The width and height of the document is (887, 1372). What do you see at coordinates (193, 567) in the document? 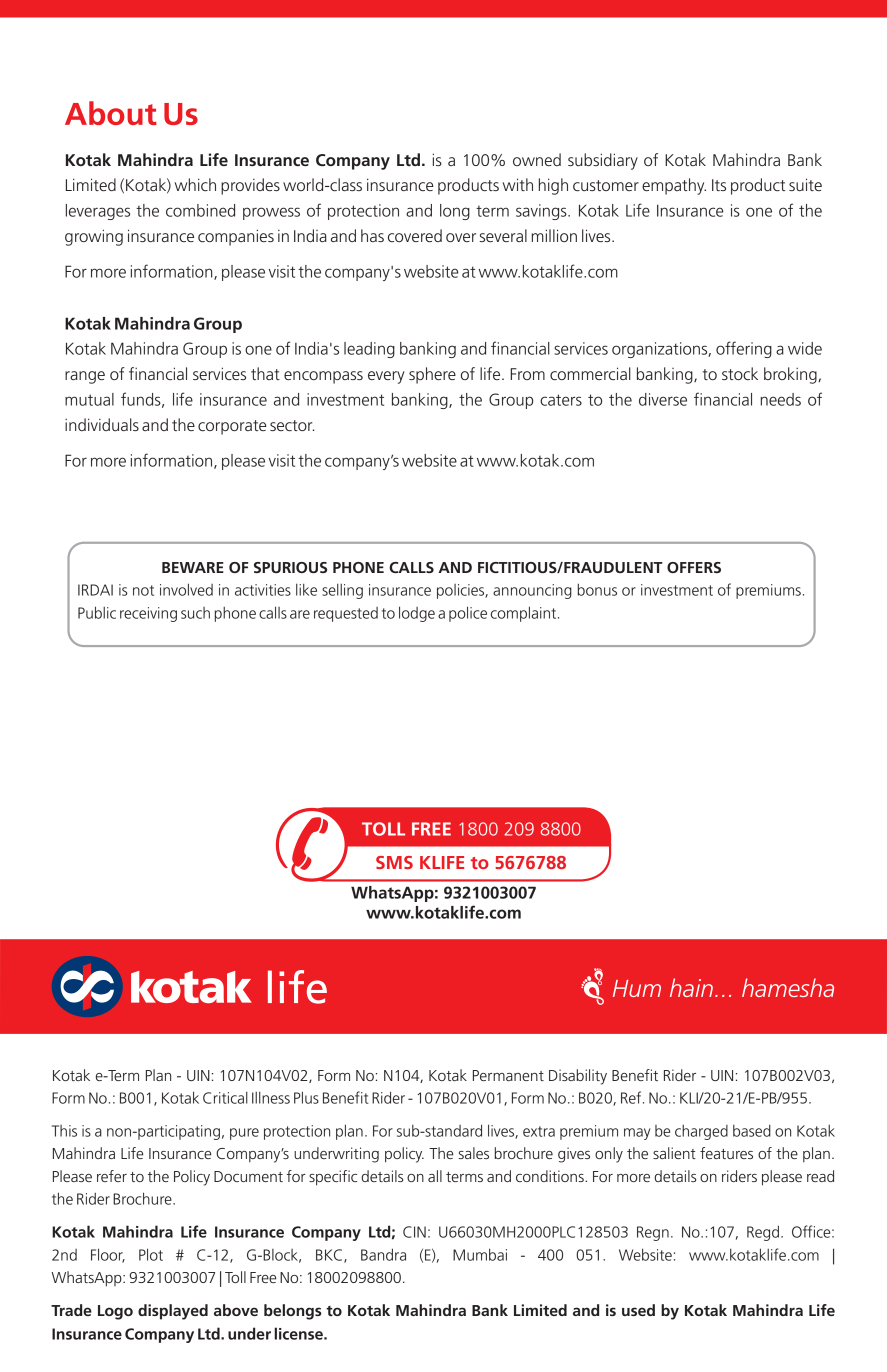
I see `BEWARE` at bounding box center [193, 567].
